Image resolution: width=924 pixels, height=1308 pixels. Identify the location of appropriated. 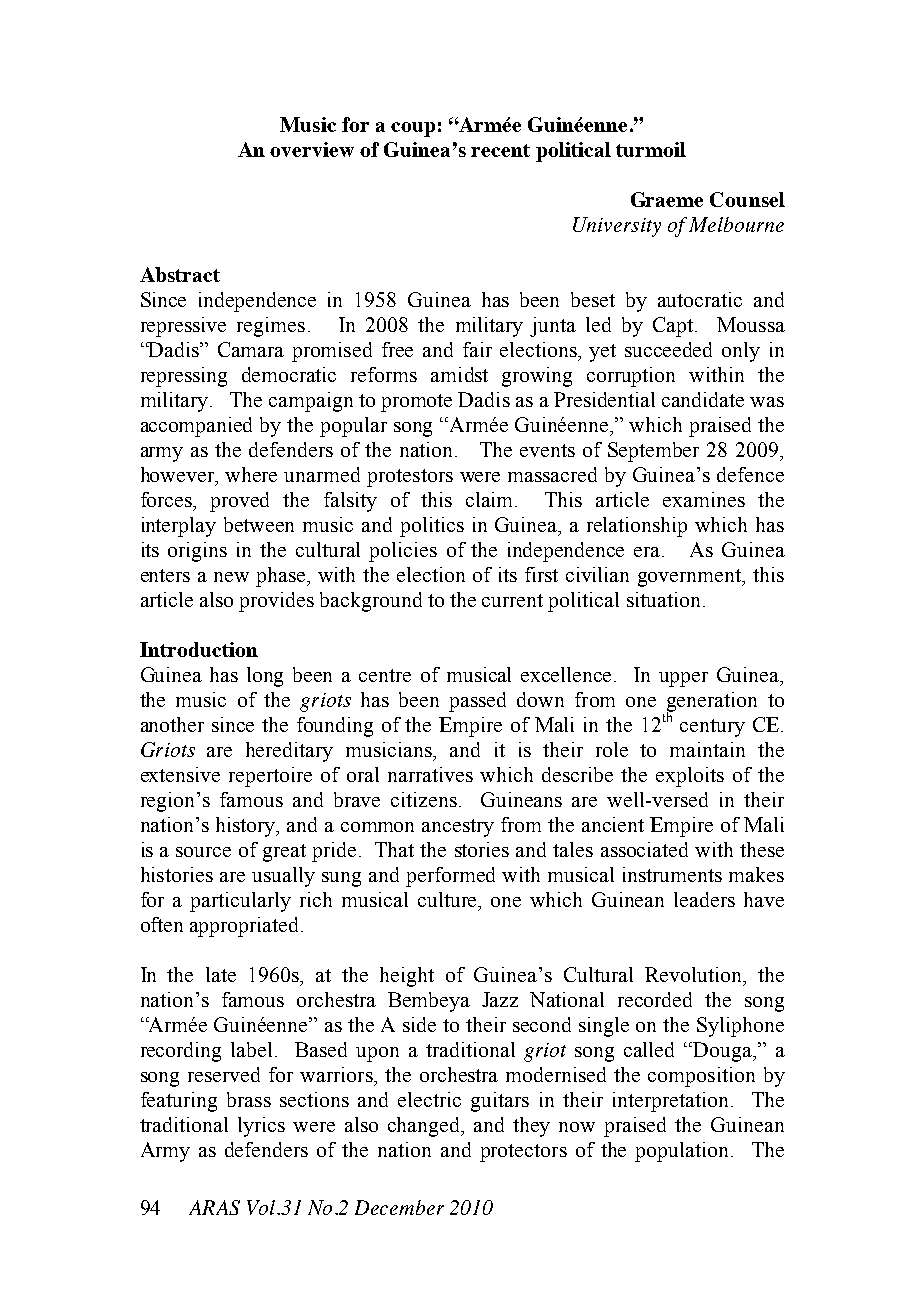
(246, 927).
